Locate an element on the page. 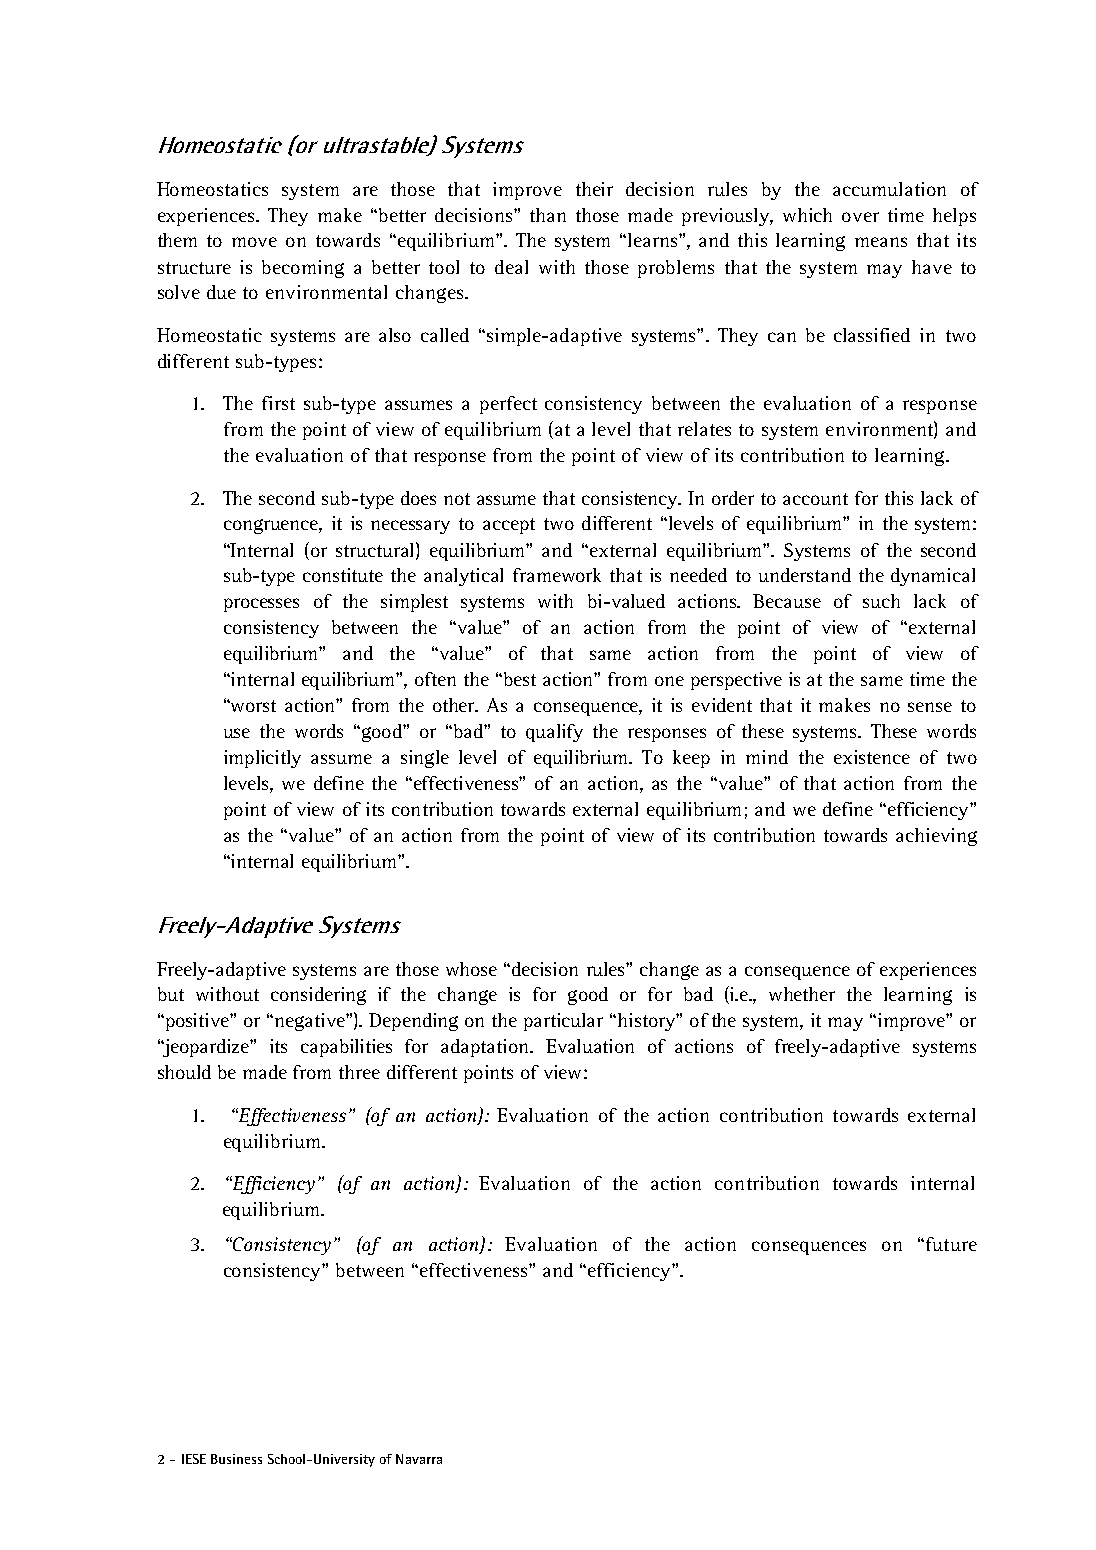 The height and width of the document is (1550, 1096). qualify is located at coordinates (554, 733).
